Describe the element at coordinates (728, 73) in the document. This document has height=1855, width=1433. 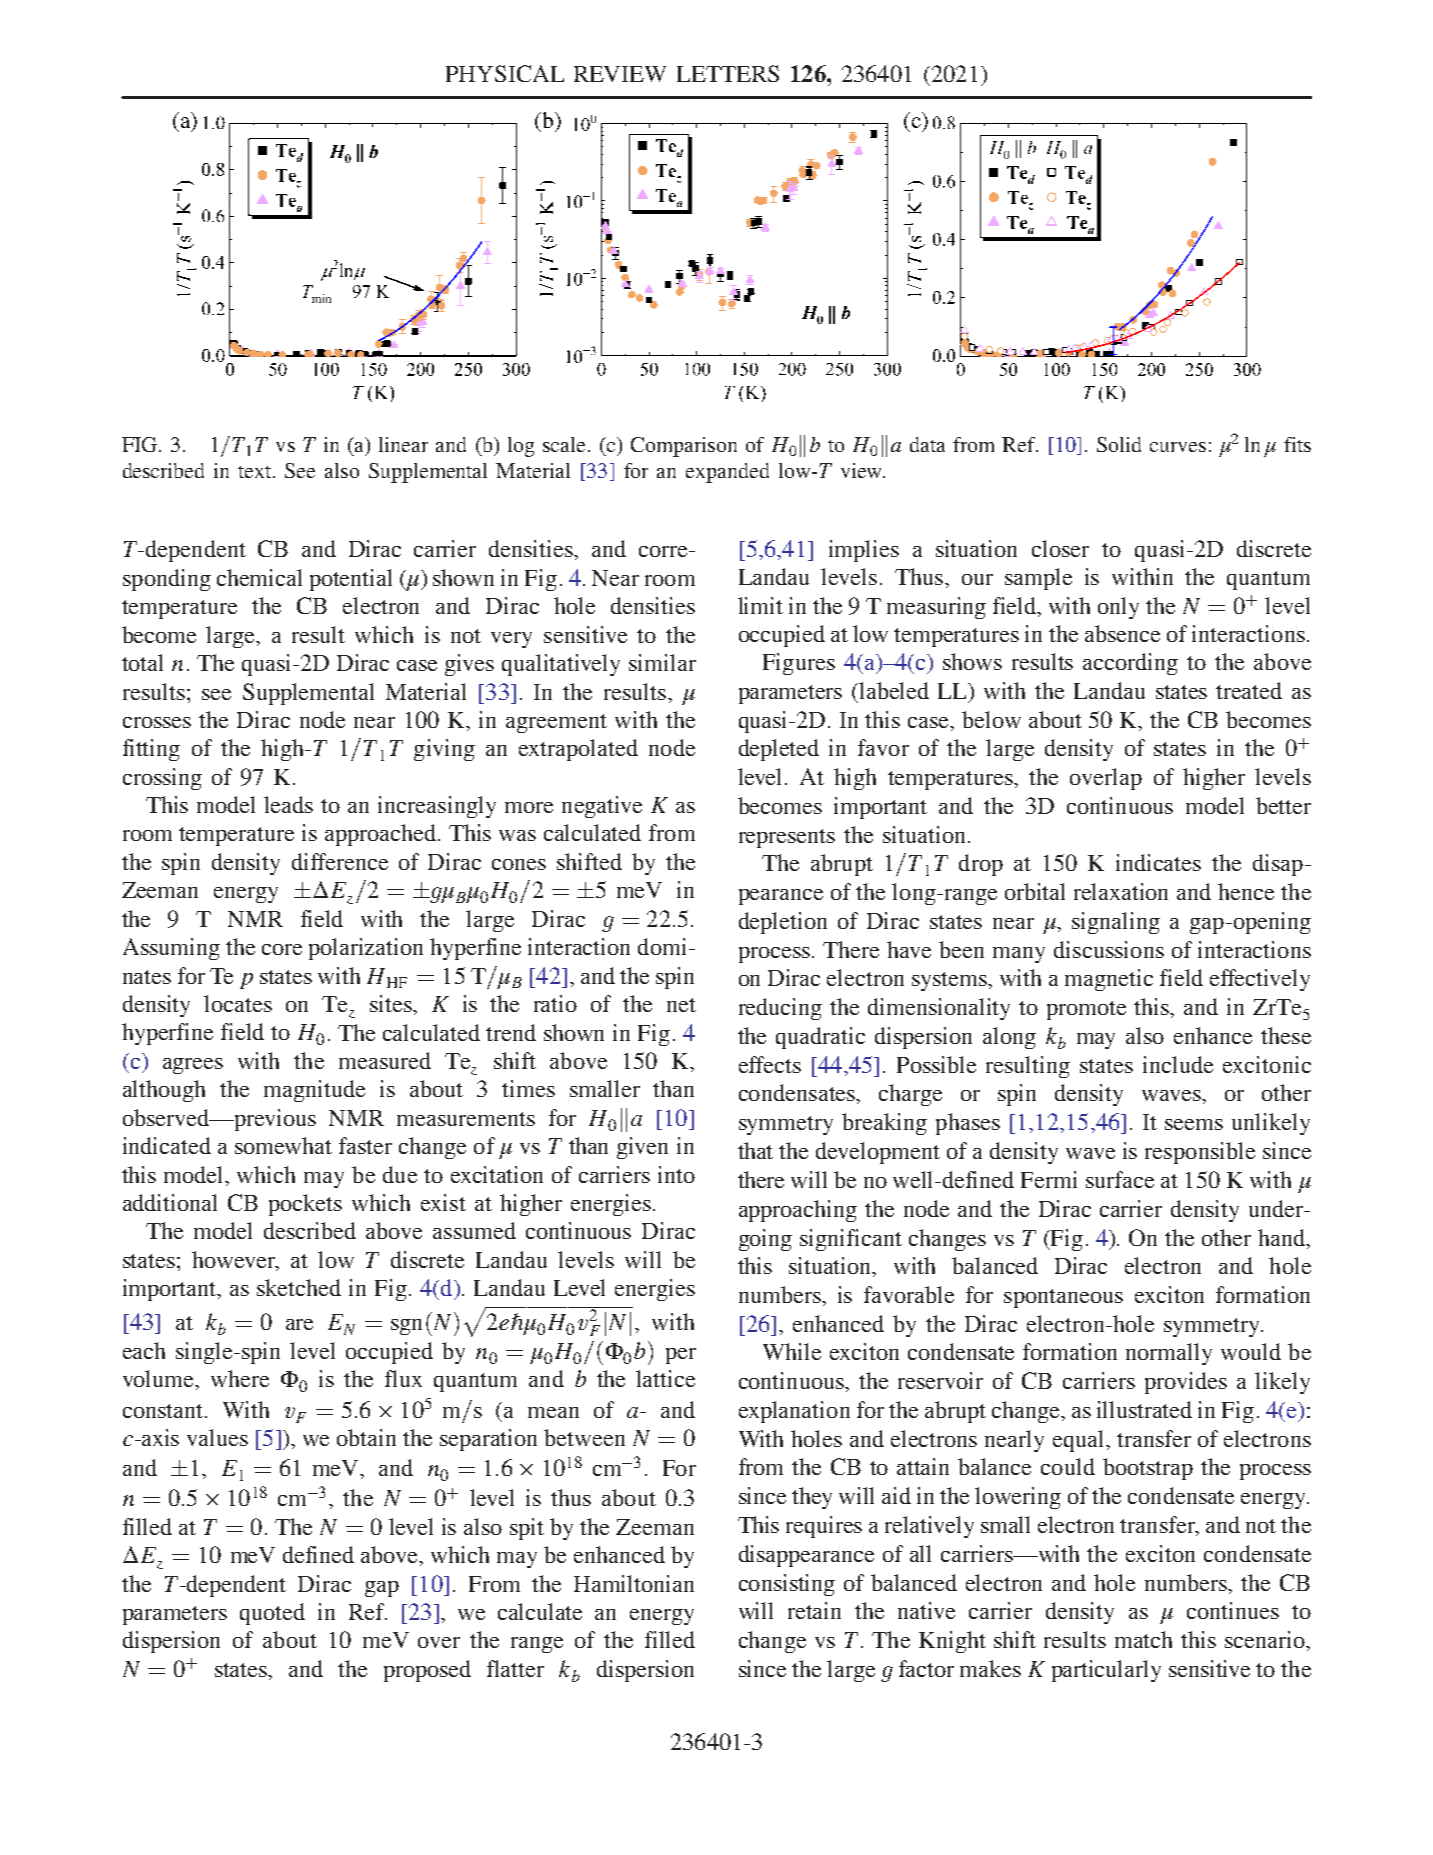
I see `LETTERS` at that location.
